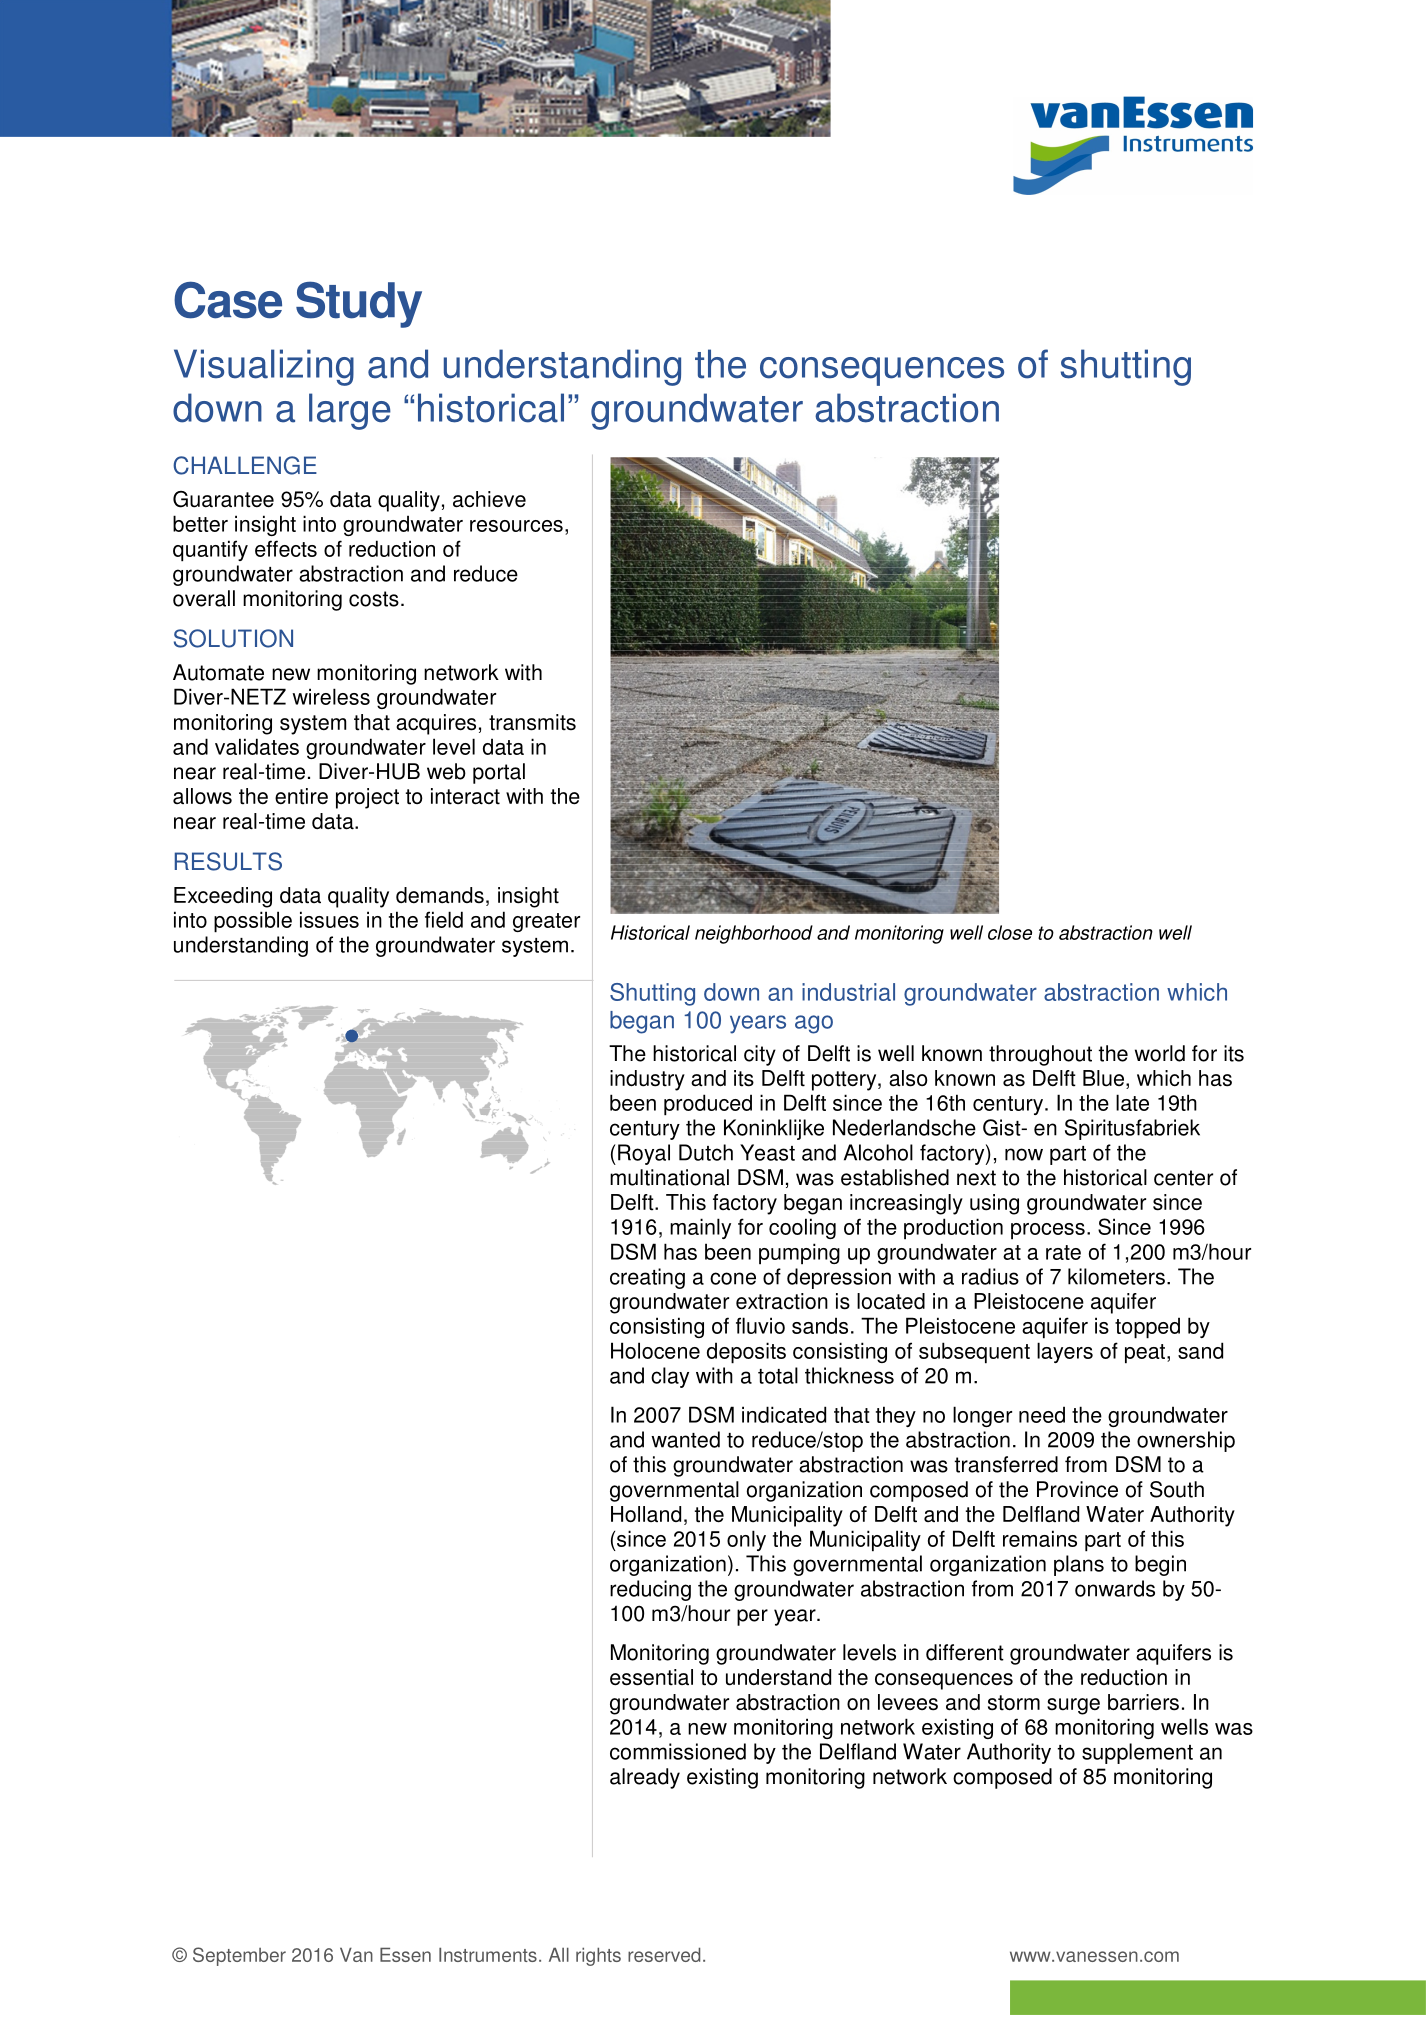 Image resolution: width=1426 pixels, height=2018 pixels. Describe the element at coordinates (655, 1350) in the page. I see `Holocene` at that location.
